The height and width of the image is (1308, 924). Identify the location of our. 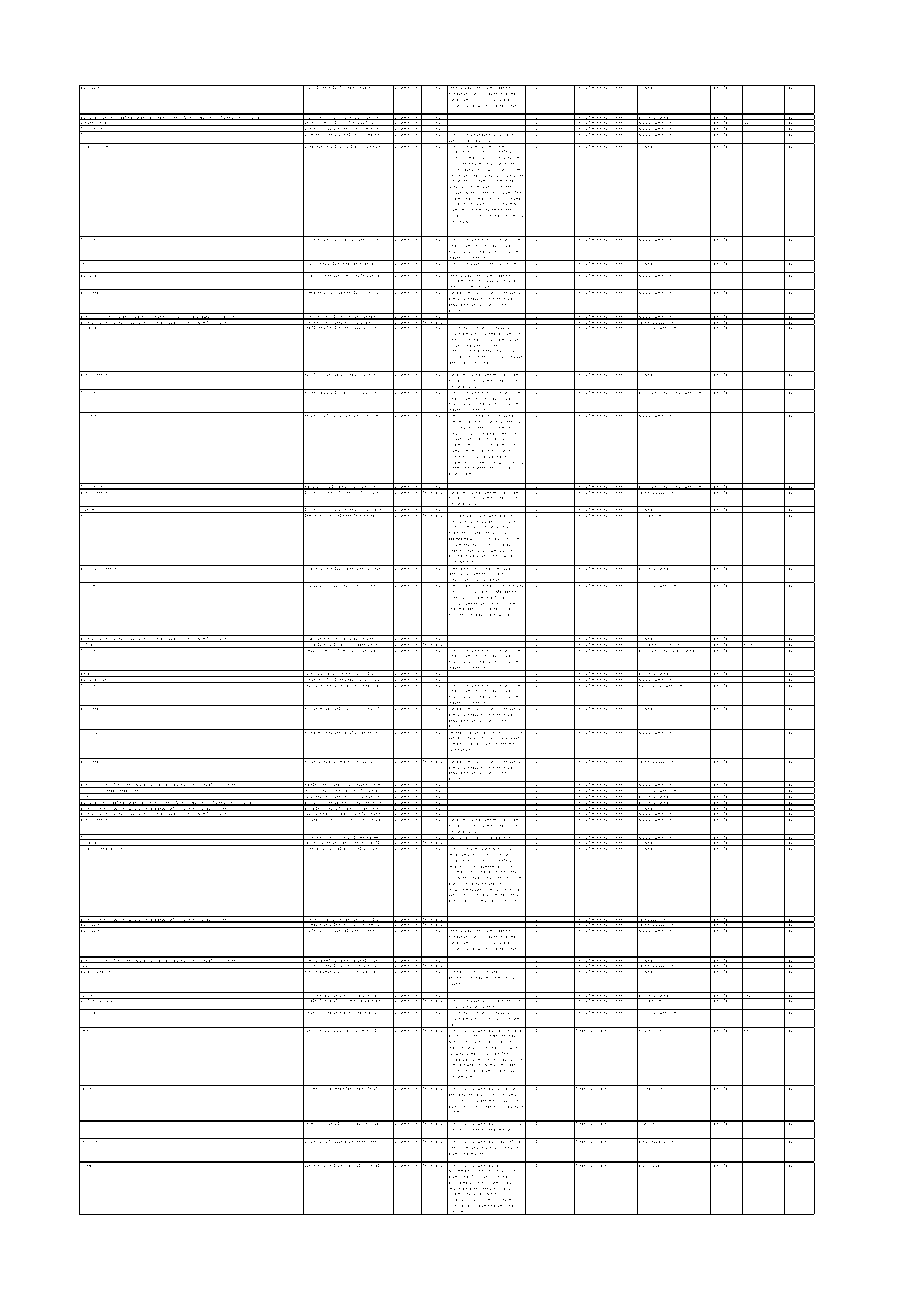
(516, 598).
